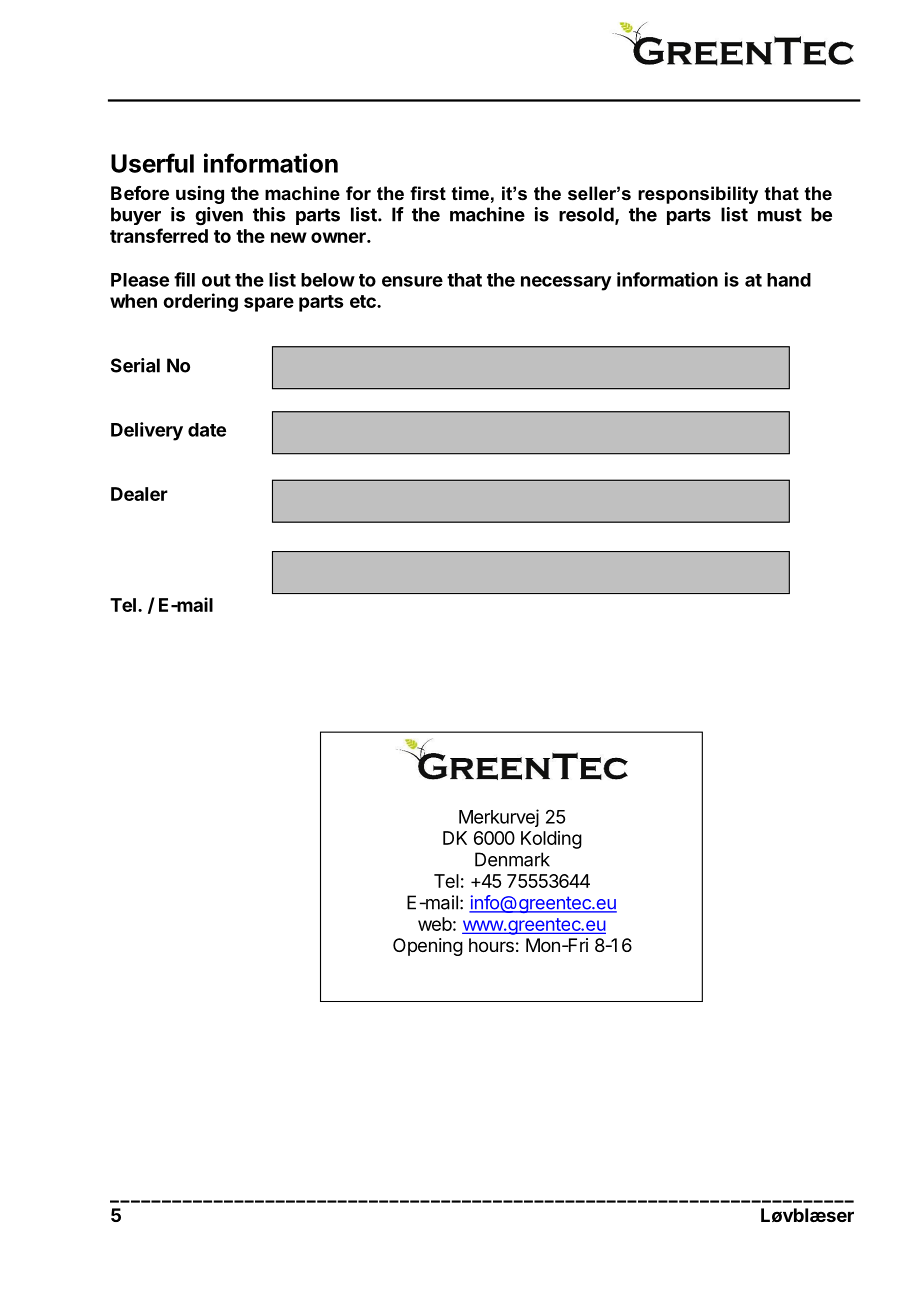 Image resolution: width=924 pixels, height=1308 pixels. What do you see at coordinates (470, 193) in the screenshot?
I see `time` at bounding box center [470, 193].
